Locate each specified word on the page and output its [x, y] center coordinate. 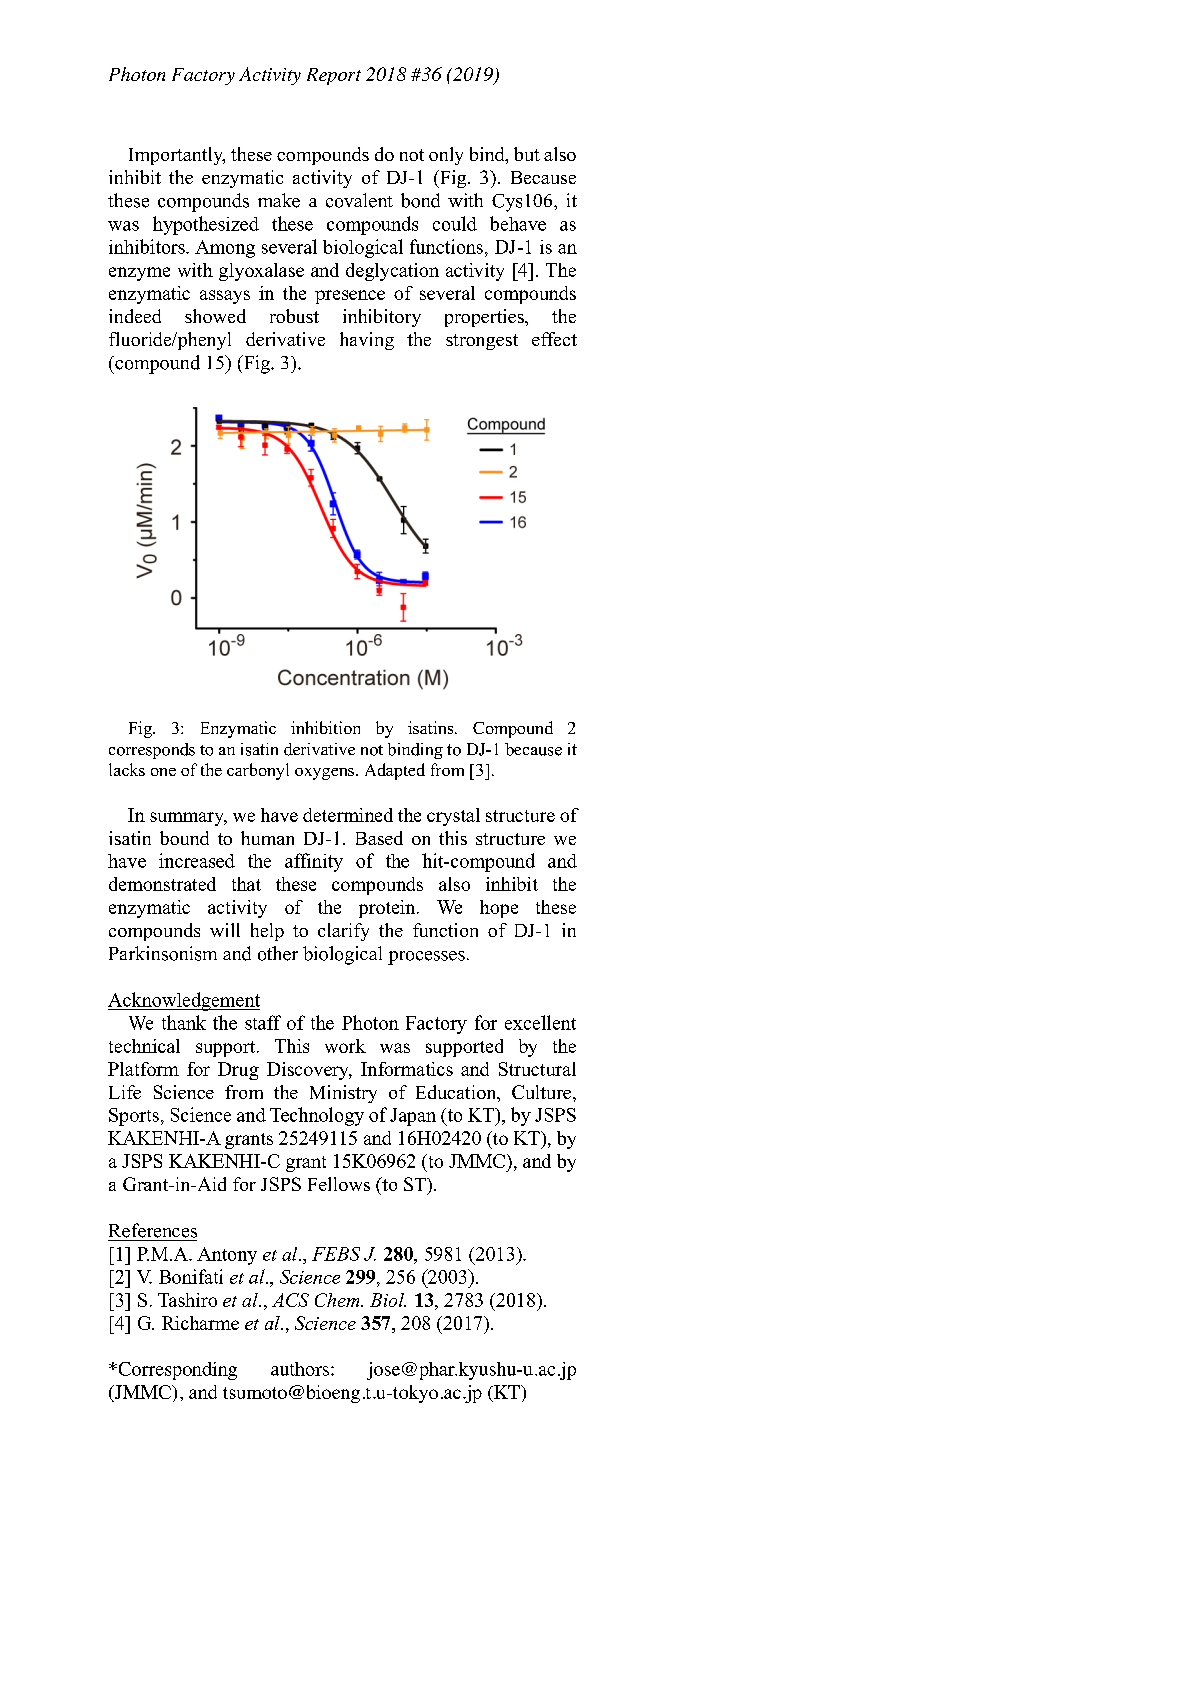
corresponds [152, 751]
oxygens [324, 774]
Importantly [177, 156]
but [527, 154]
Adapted [395, 771]
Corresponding [176, 1371]
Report [334, 76]
